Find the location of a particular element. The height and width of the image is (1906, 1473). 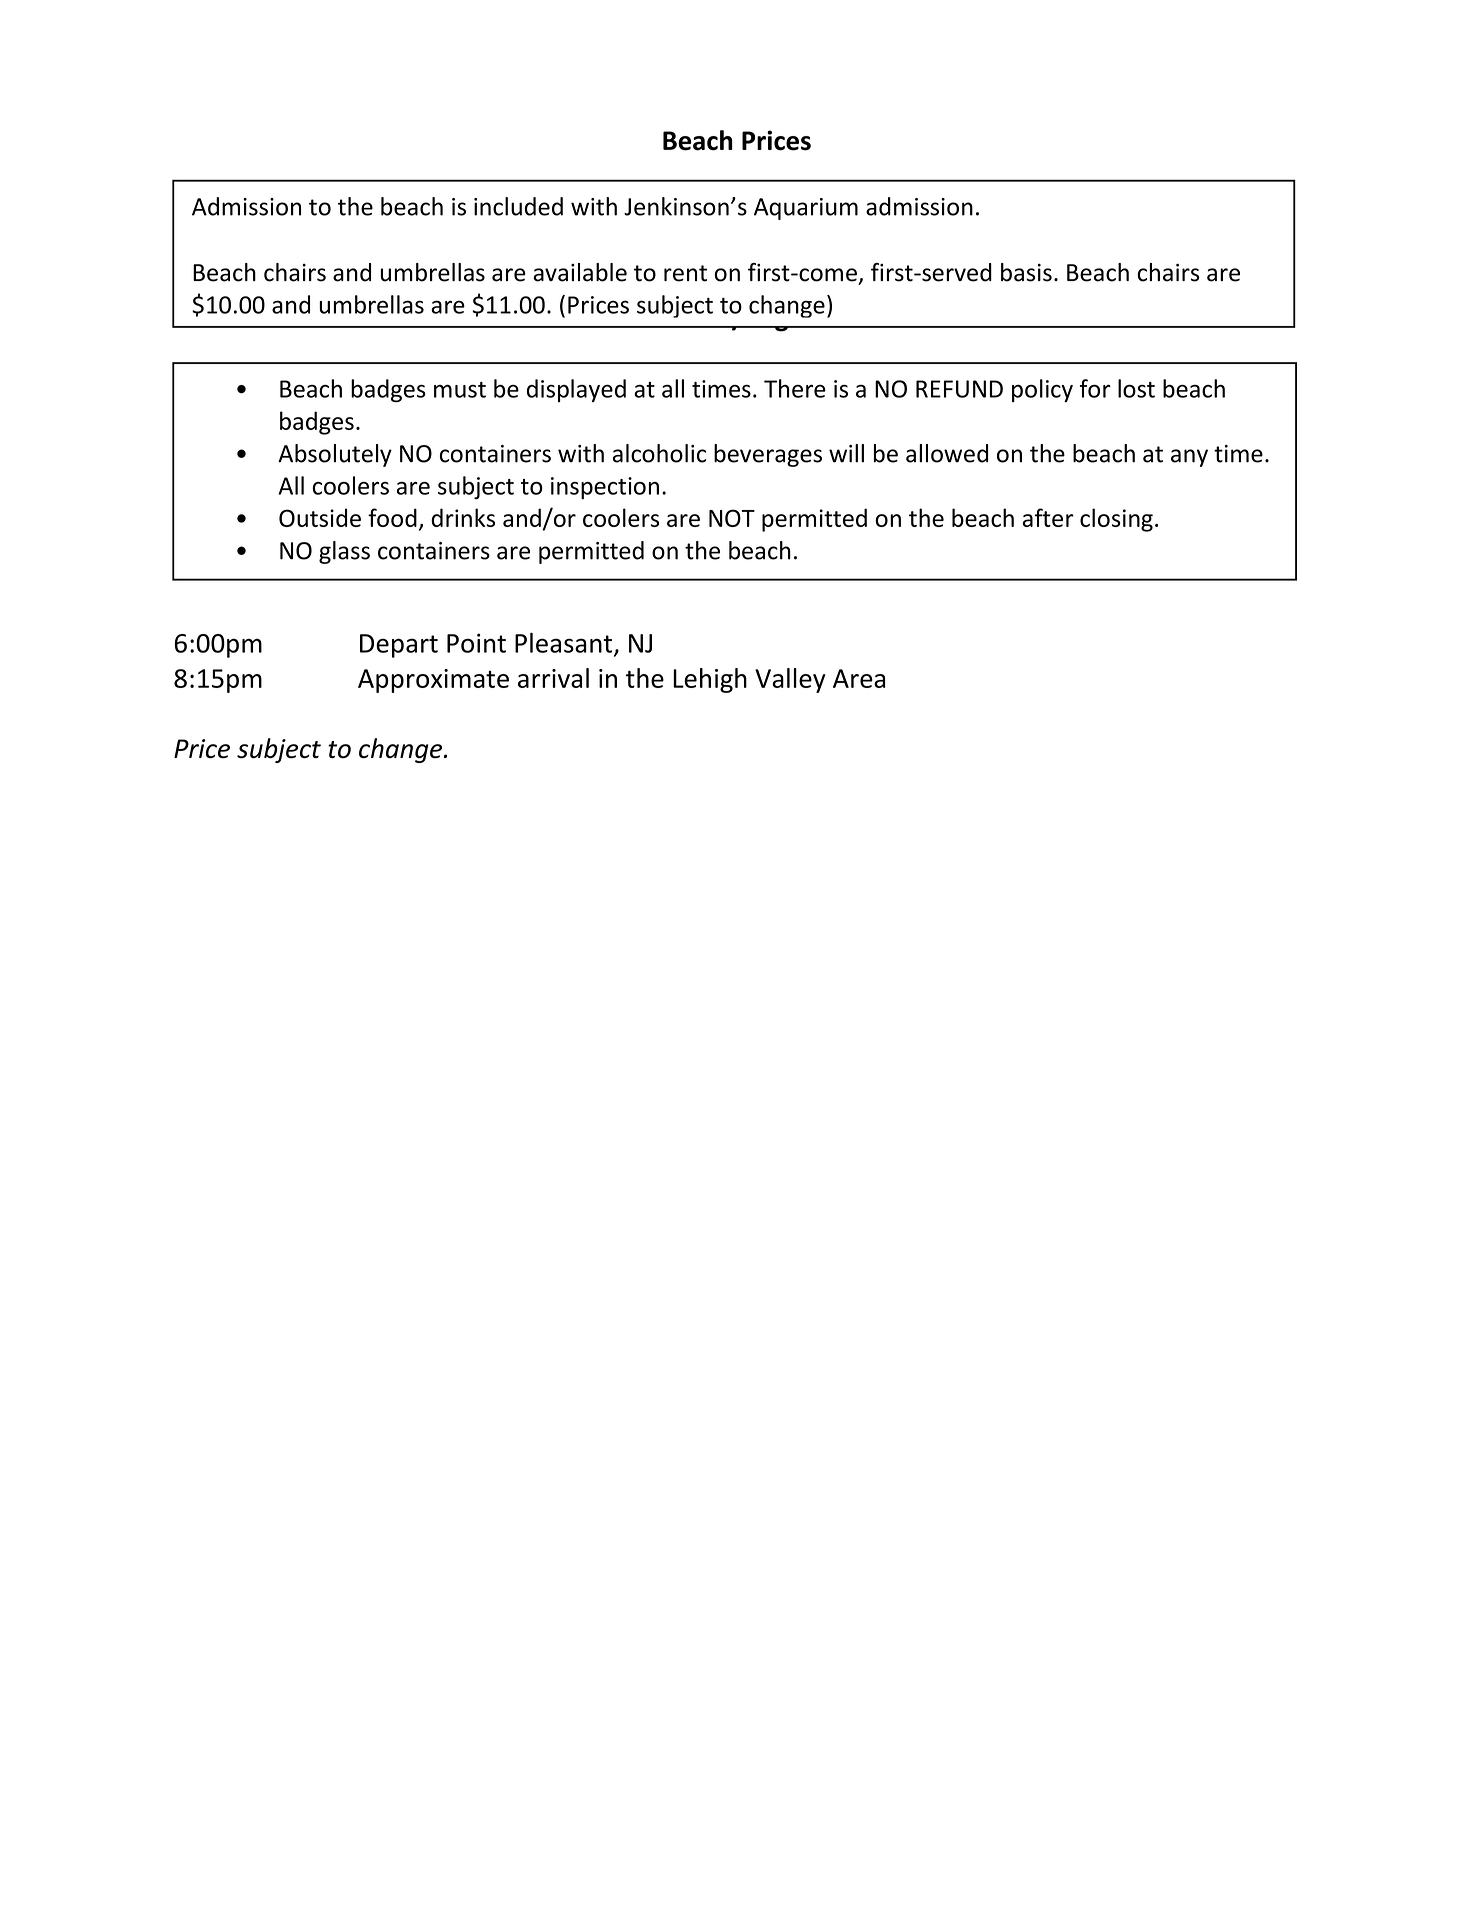

must is located at coordinates (460, 390).
